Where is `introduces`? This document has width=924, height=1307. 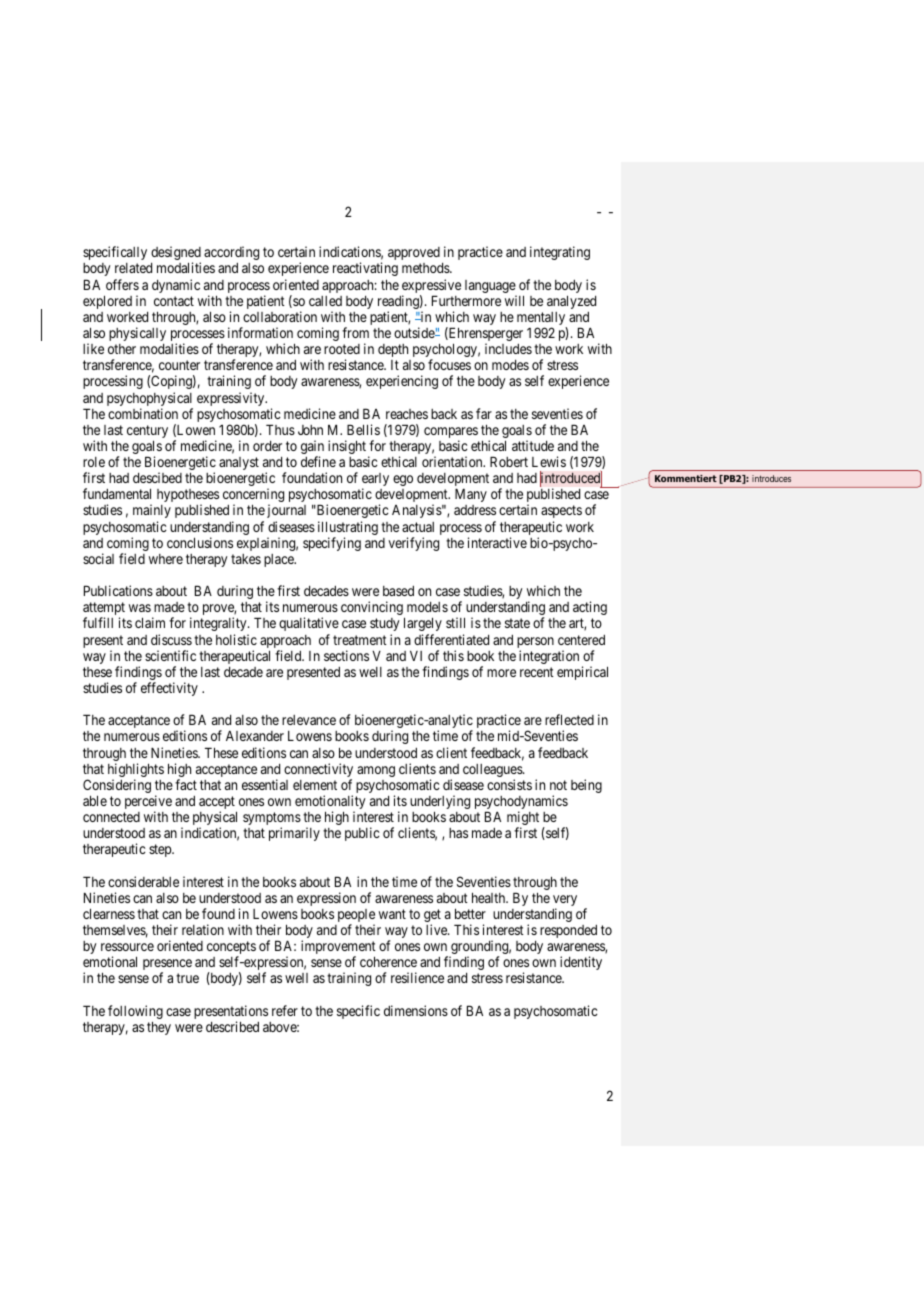 introduces is located at coordinates (771, 478).
